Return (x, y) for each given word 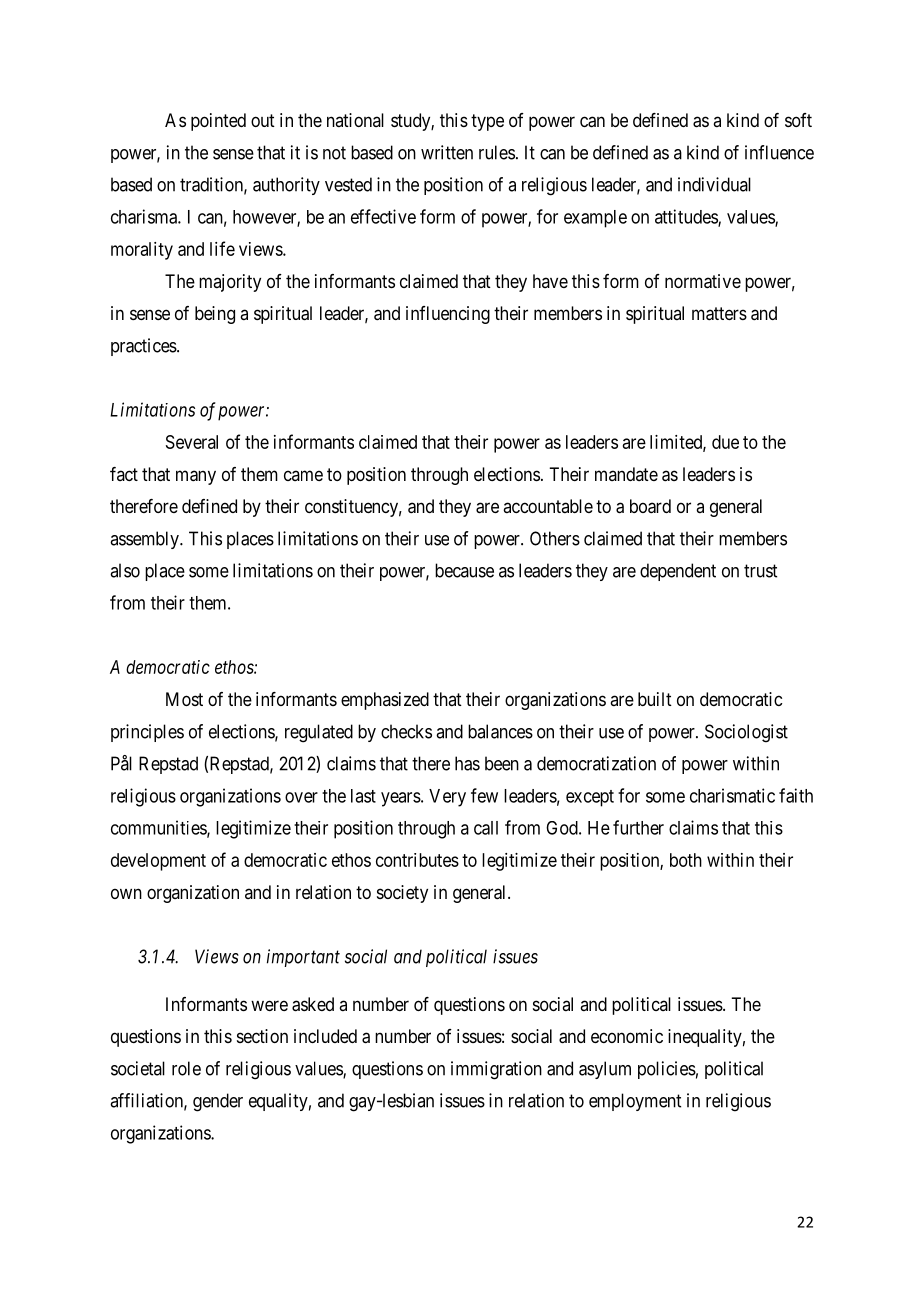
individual (714, 184)
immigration (496, 1070)
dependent (678, 572)
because (464, 570)
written (447, 152)
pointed (218, 122)
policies (667, 1070)
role (186, 1068)
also (125, 570)
